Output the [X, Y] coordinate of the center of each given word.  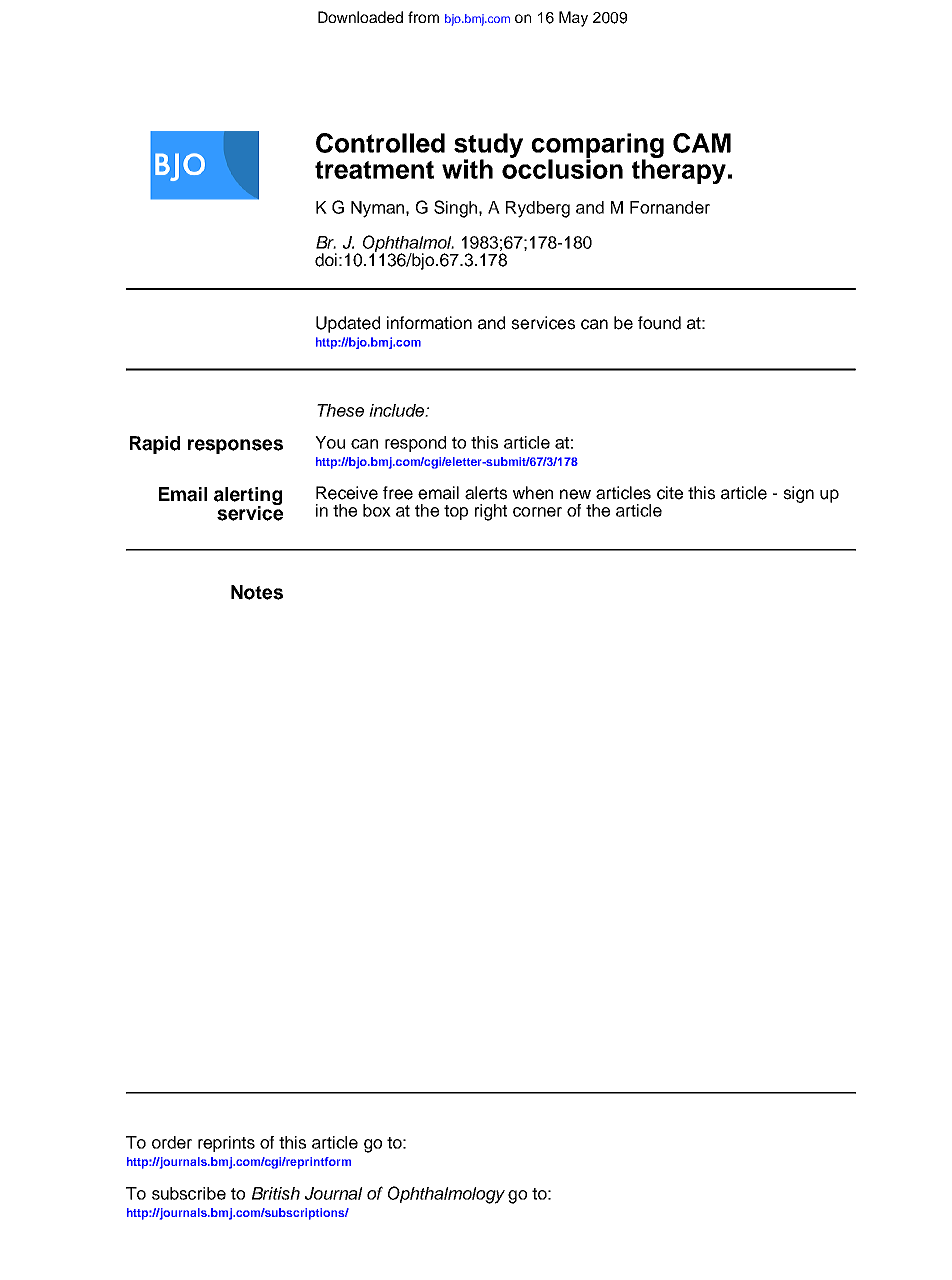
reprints [226, 1144]
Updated [348, 324]
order [172, 1142]
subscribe [189, 1193]
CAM [702, 143]
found [659, 323]
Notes [257, 592]
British [276, 1193]
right [491, 512]
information [429, 323]
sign [798, 494]
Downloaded [360, 17]
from [423, 17]
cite [670, 493]
